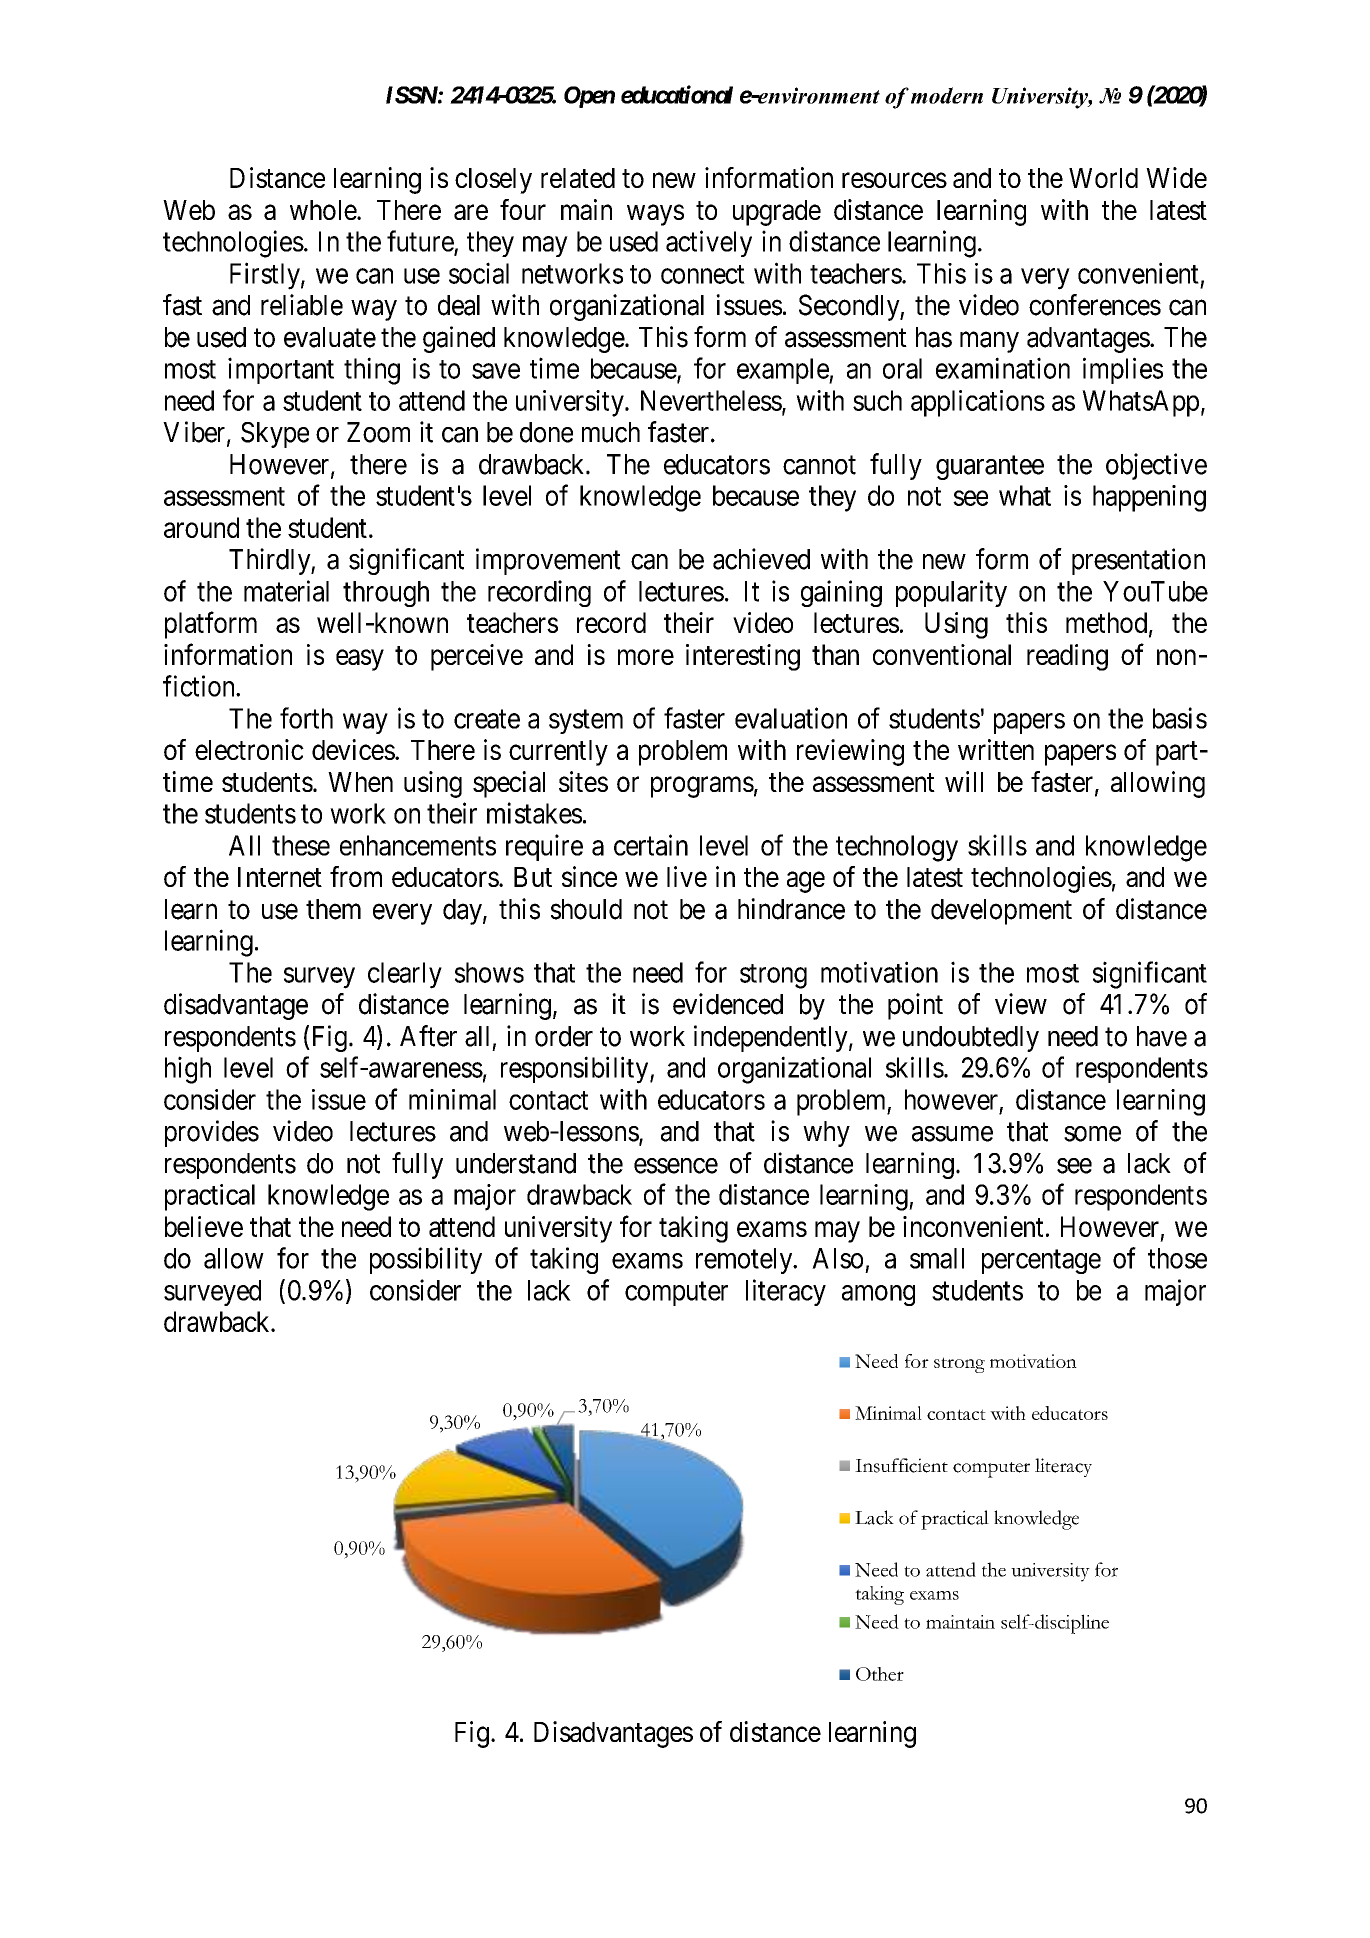 The image size is (1370, 1938). I want to click on live, so click(687, 876).
